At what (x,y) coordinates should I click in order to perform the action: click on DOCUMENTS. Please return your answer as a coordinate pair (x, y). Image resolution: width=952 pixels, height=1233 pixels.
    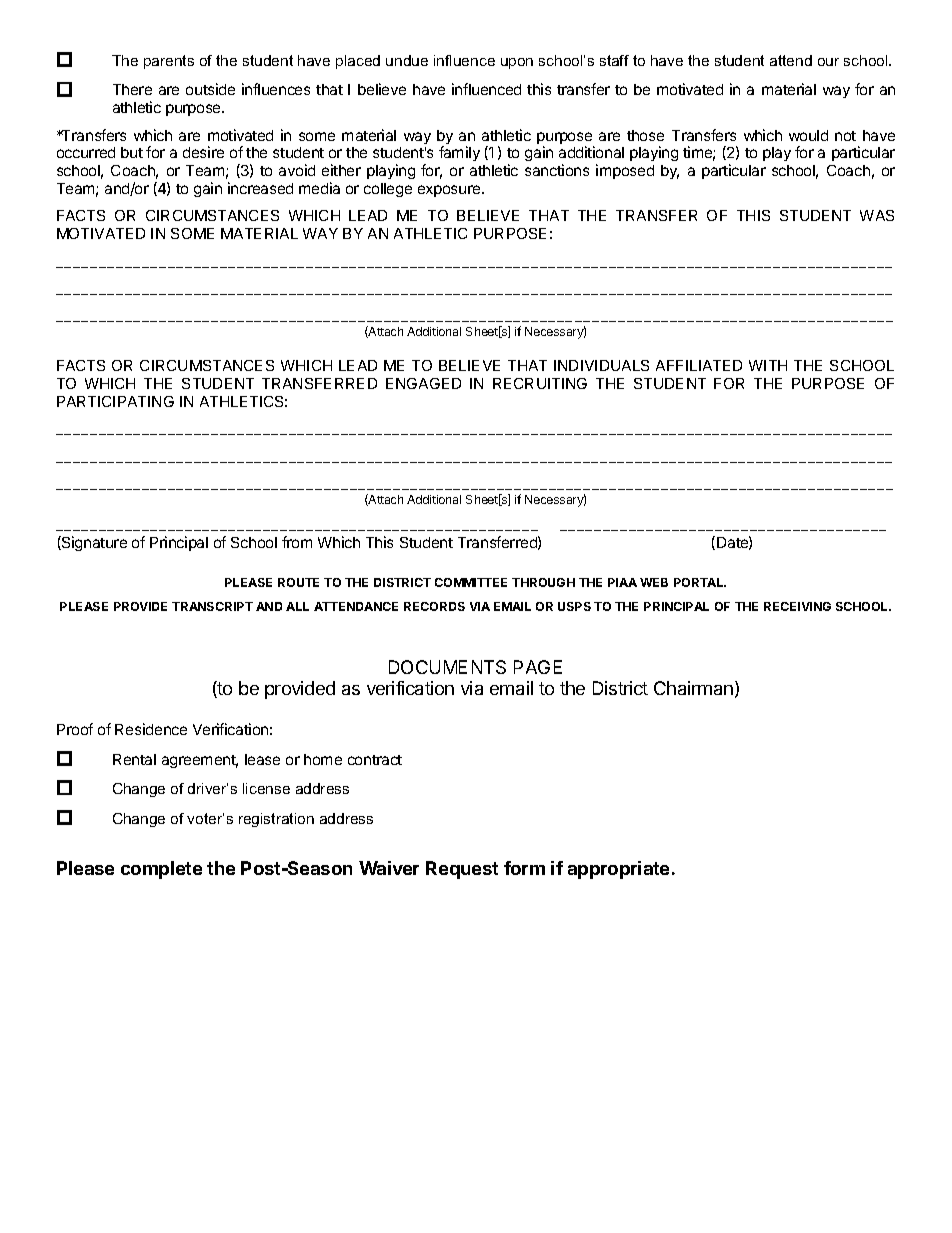
    Looking at the image, I should click on (447, 667).
